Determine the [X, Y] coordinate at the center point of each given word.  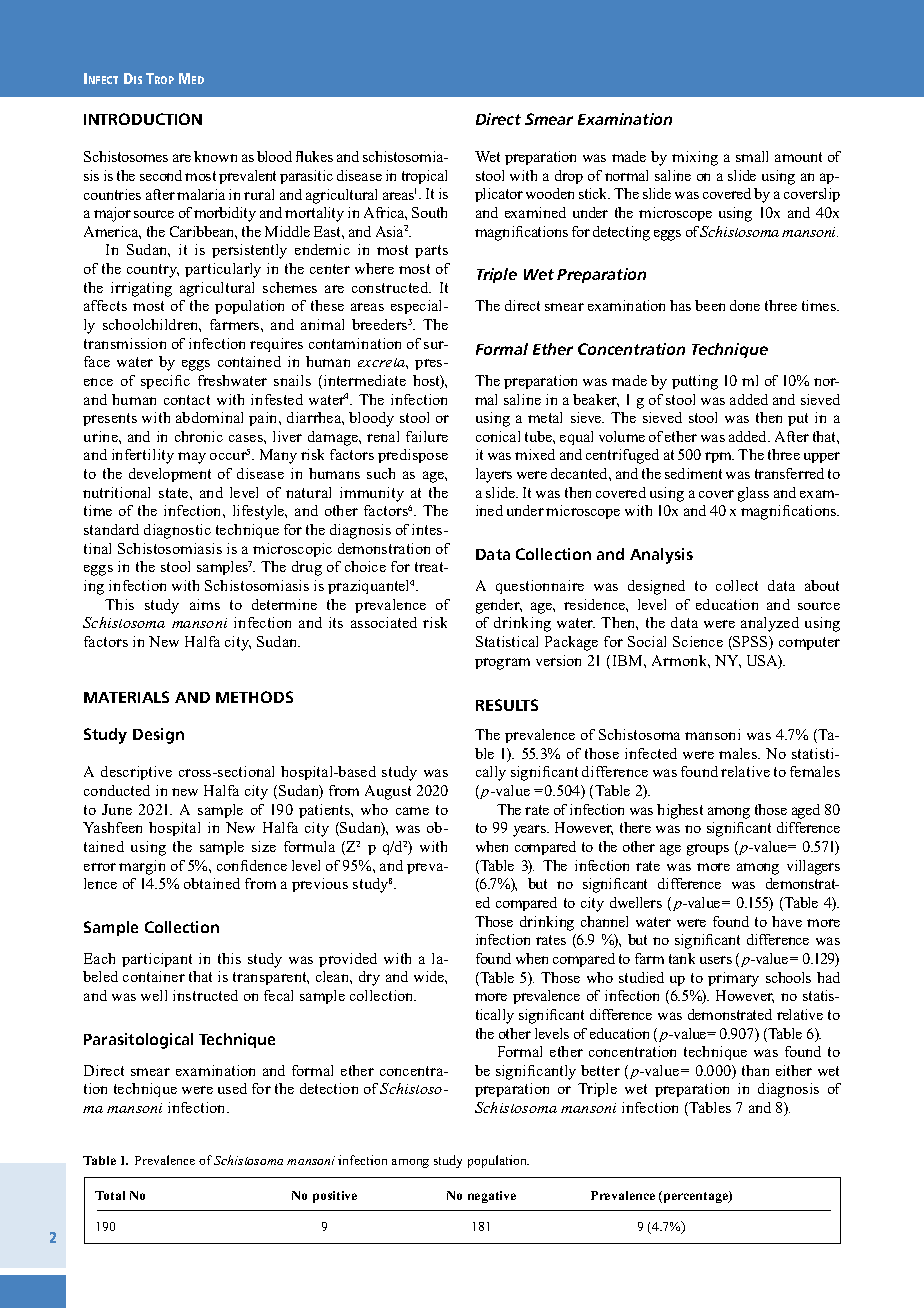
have [787, 921]
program [502, 664]
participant [157, 960]
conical [498, 436]
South [429, 212]
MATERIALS [126, 697]
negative [492, 1197]
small [752, 156]
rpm [719, 457]
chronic [199, 436]
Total [110, 1195]
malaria [201, 194]
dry [369, 978]
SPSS [750, 643]
